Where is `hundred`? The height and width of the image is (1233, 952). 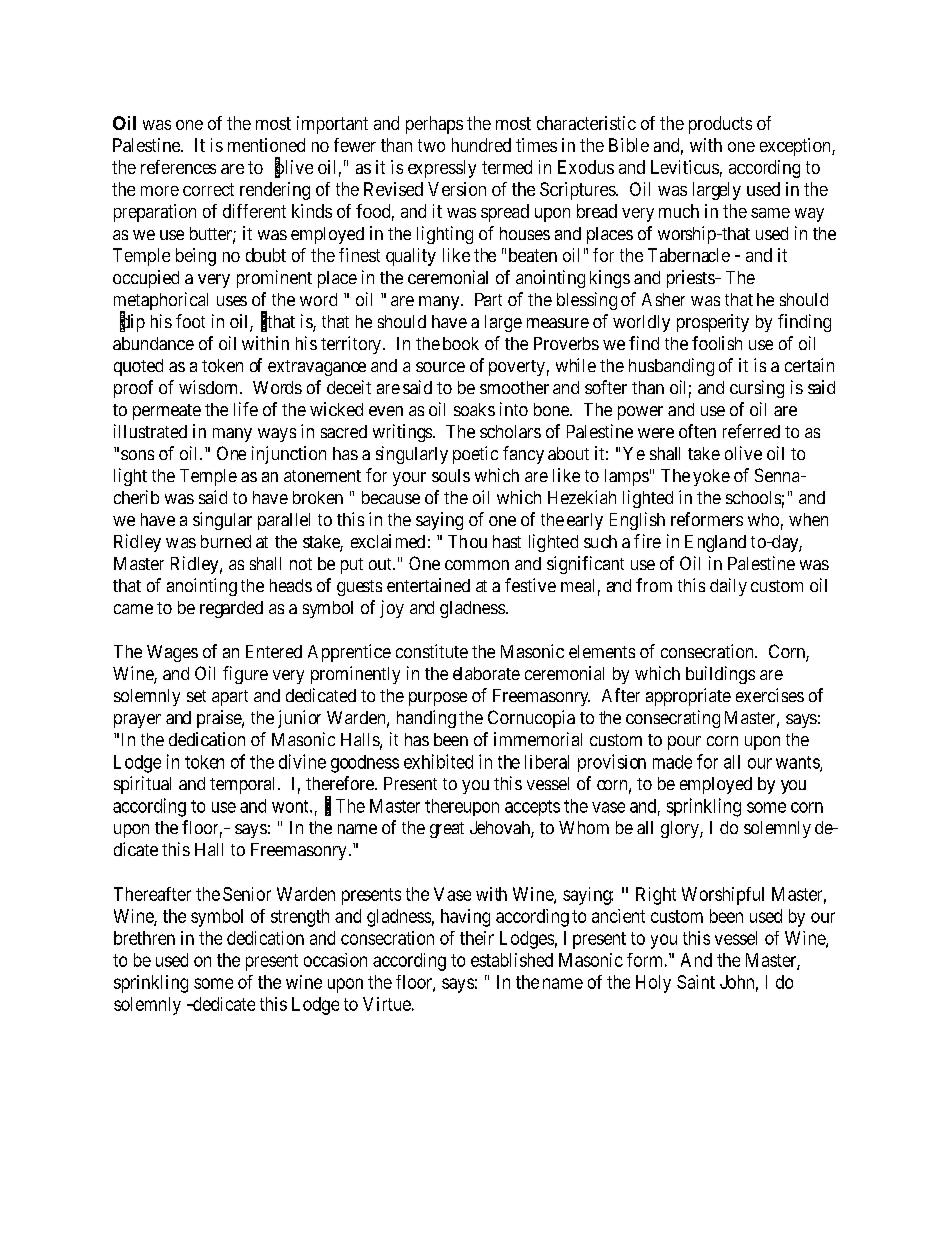 hundred is located at coordinates (481, 145).
